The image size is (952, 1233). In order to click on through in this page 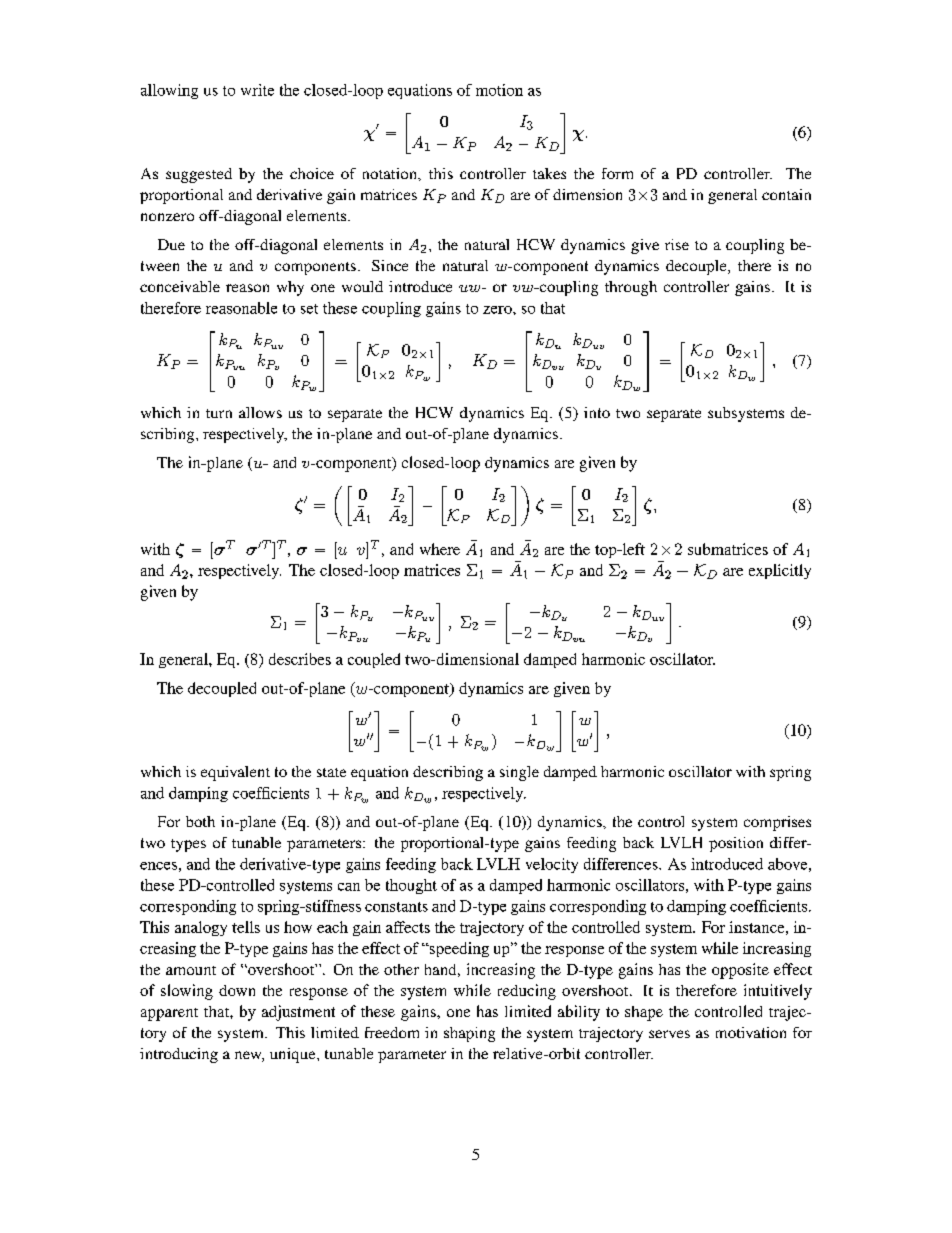, I will do `click(631, 288)`.
